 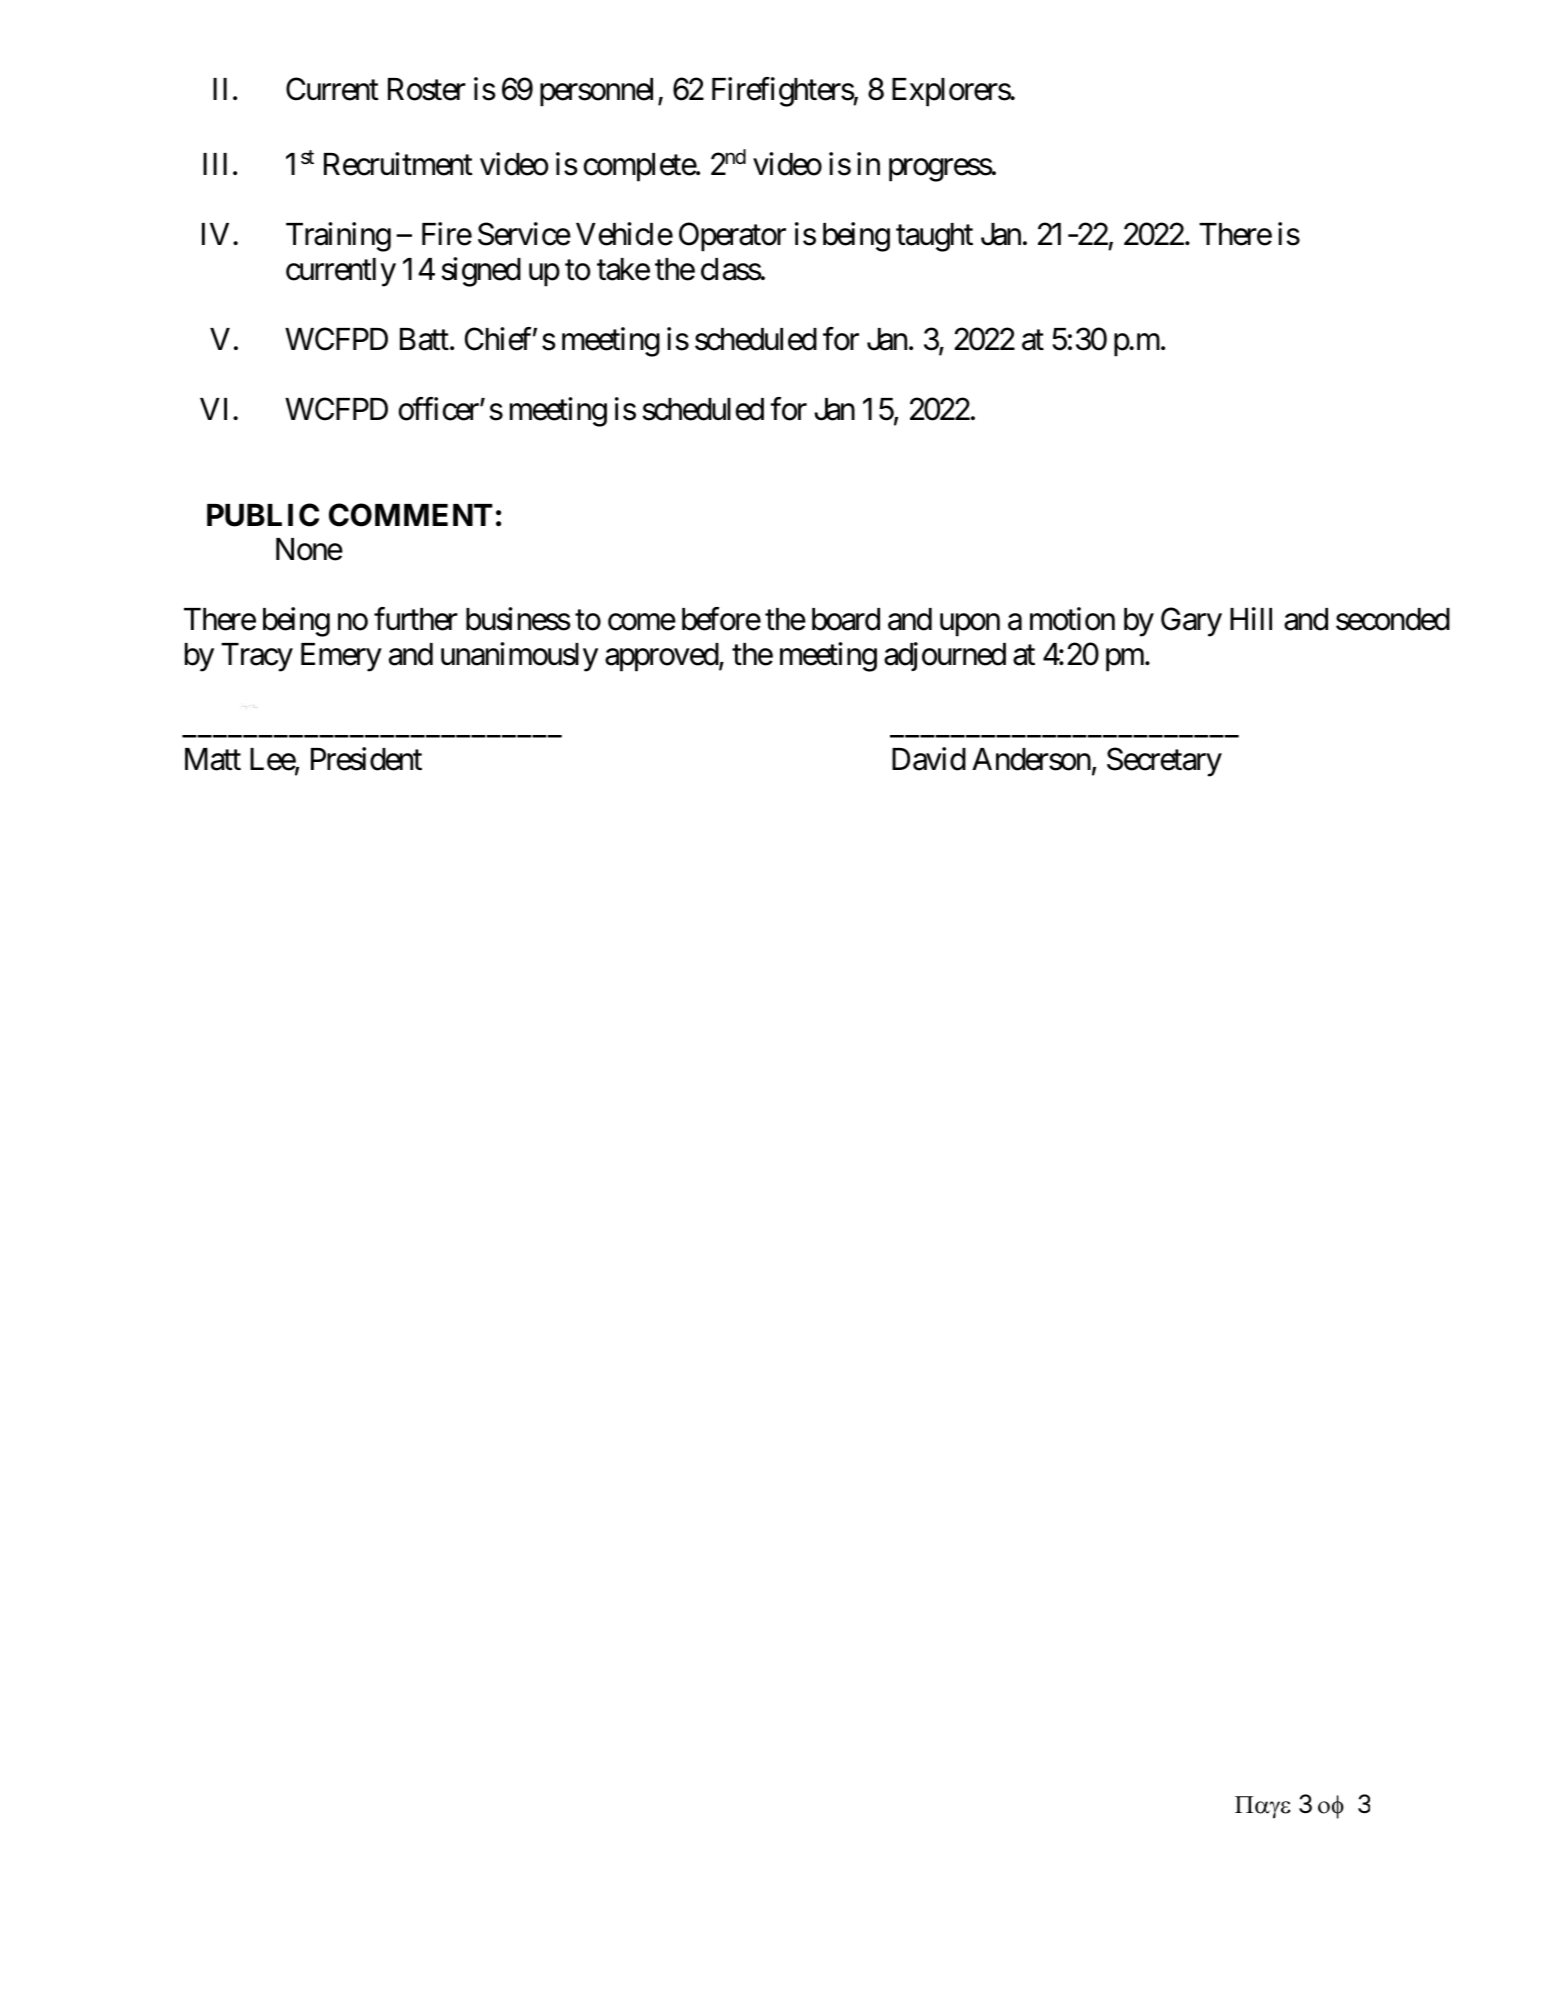 What do you see at coordinates (410, 515) in the screenshot?
I see `COMMENT` at bounding box center [410, 515].
